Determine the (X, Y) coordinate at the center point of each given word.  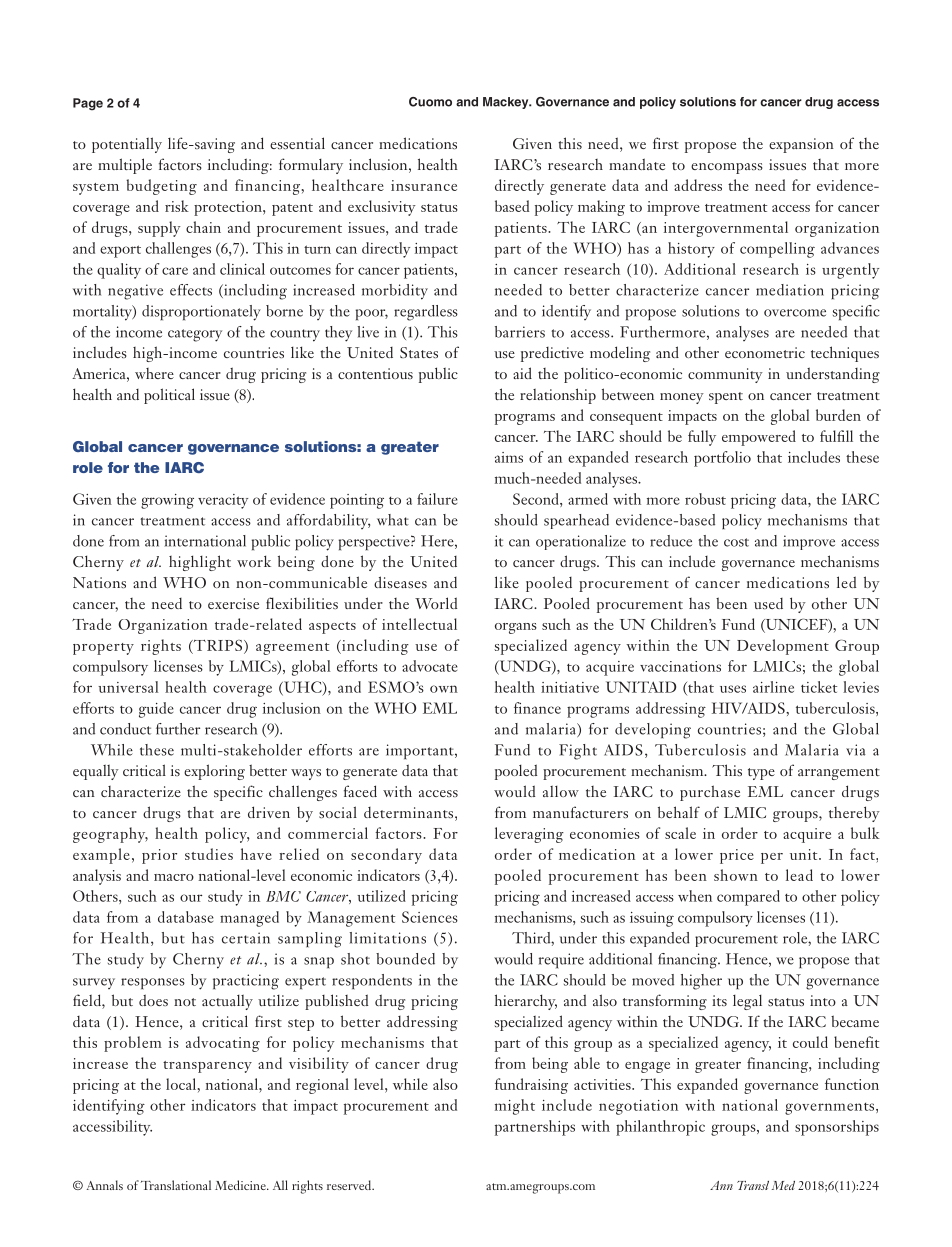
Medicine (241, 1185)
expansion (801, 145)
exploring (214, 772)
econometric (765, 352)
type (761, 774)
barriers (520, 332)
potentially (127, 145)
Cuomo (430, 102)
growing (167, 501)
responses (153, 984)
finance (537, 708)
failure (437, 499)
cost (736, 542)
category (195, 335)
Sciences (430, 917)
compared (748, 898)
